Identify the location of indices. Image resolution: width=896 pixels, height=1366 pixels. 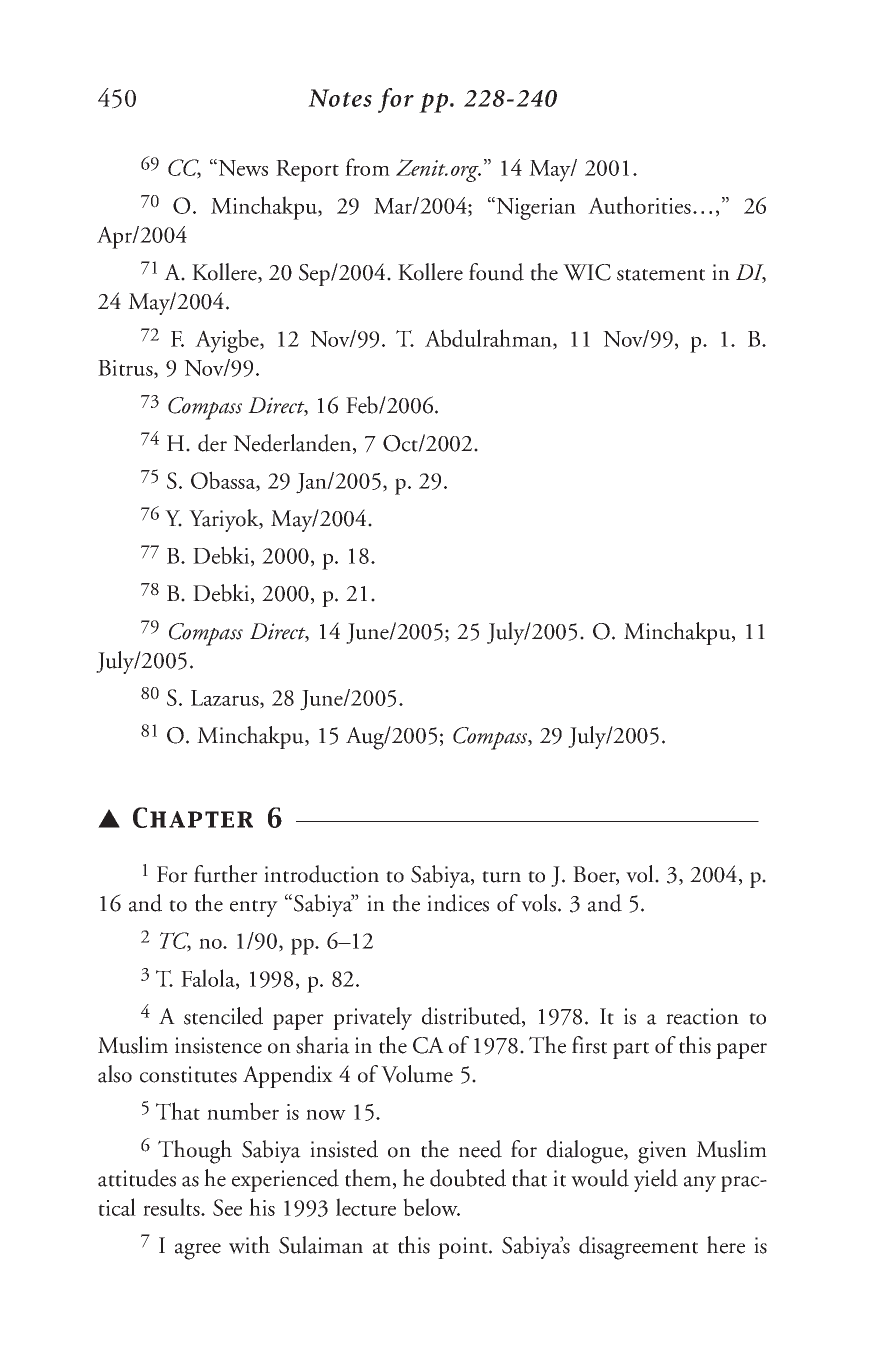
(458, 903).
